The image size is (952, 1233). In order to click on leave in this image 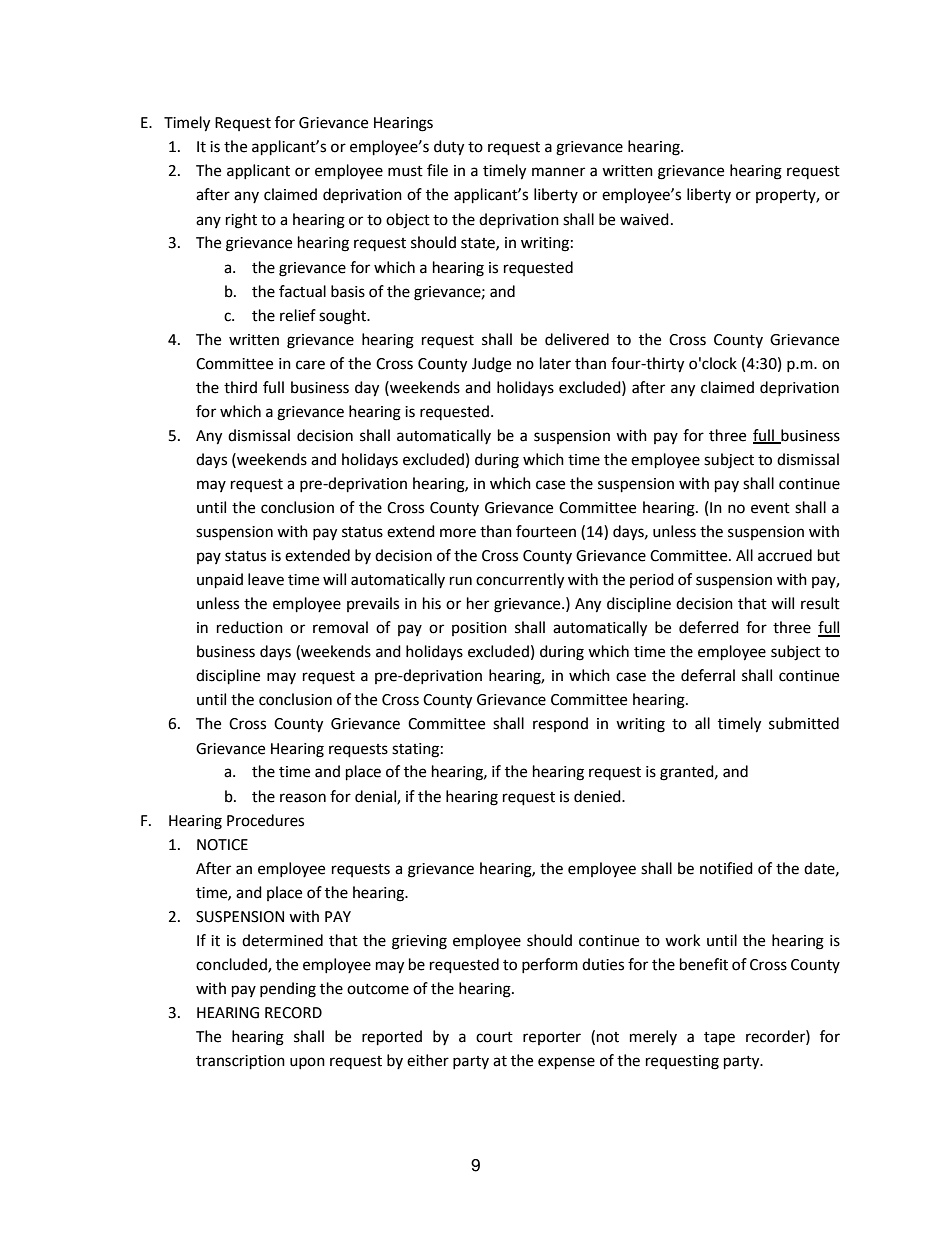, I will do `click(266, 579)`.
